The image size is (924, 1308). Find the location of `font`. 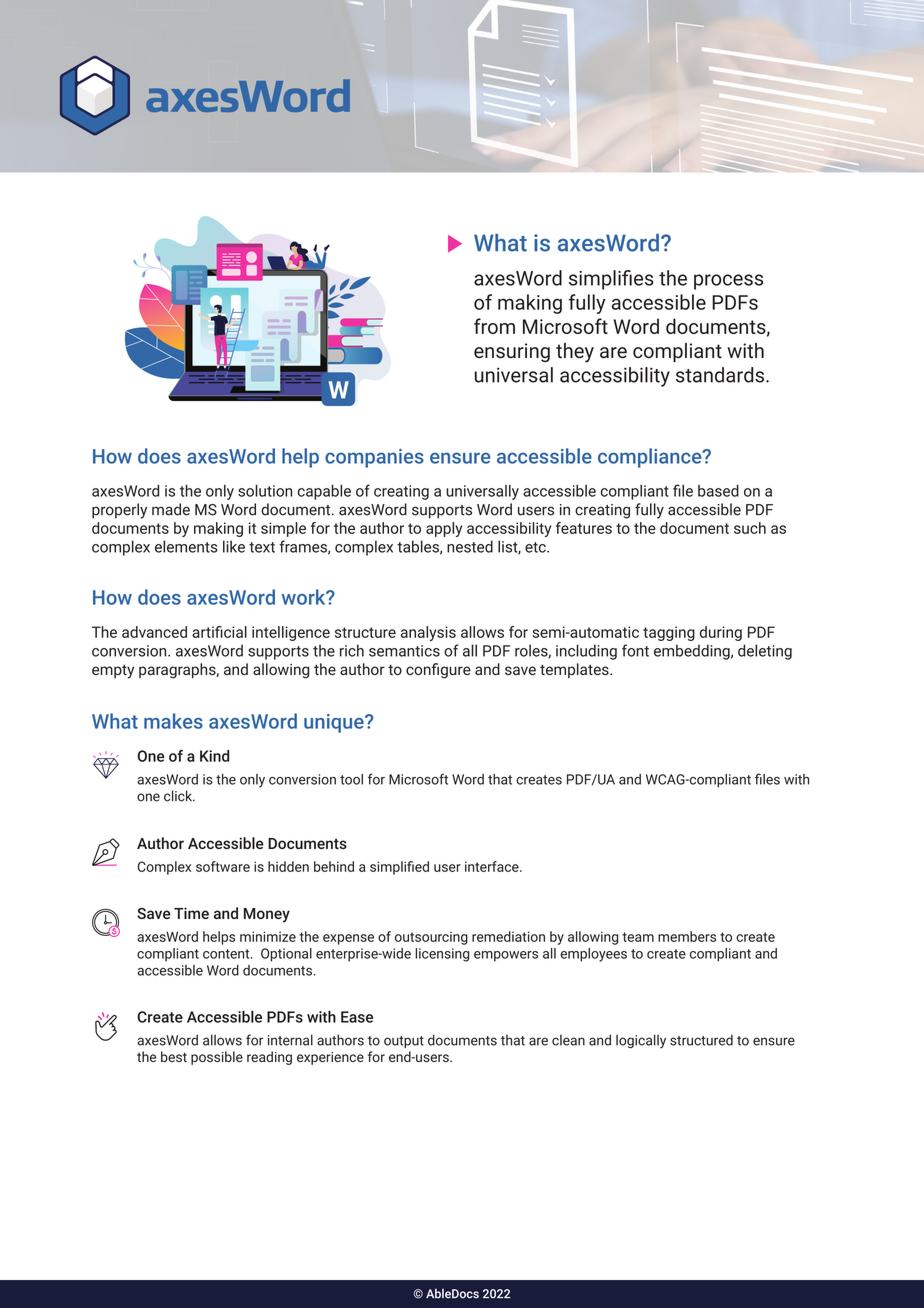

font is located at coordinates (635, 650).
